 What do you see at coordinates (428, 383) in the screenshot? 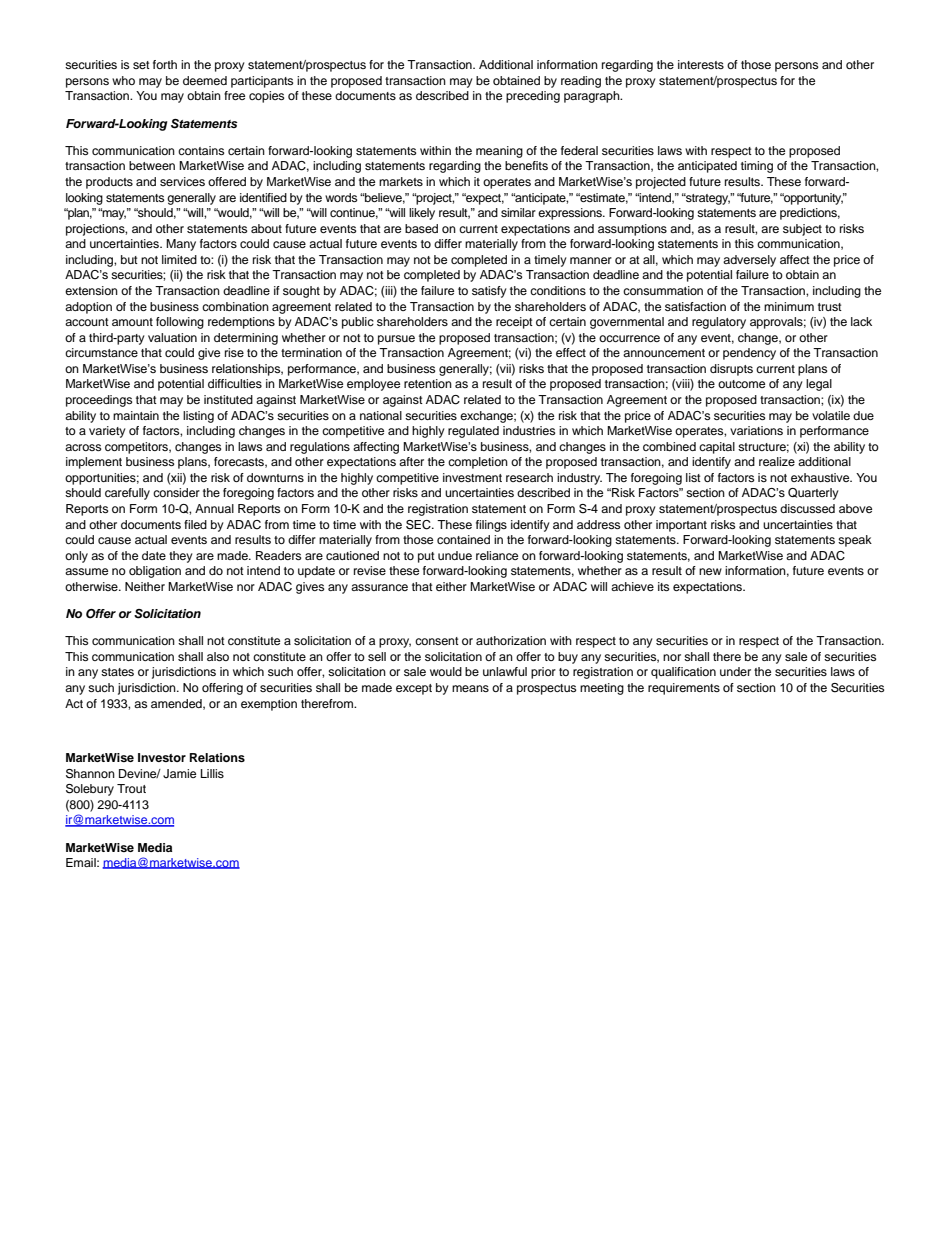
I see `retention` at bounding box center [428, 383].
